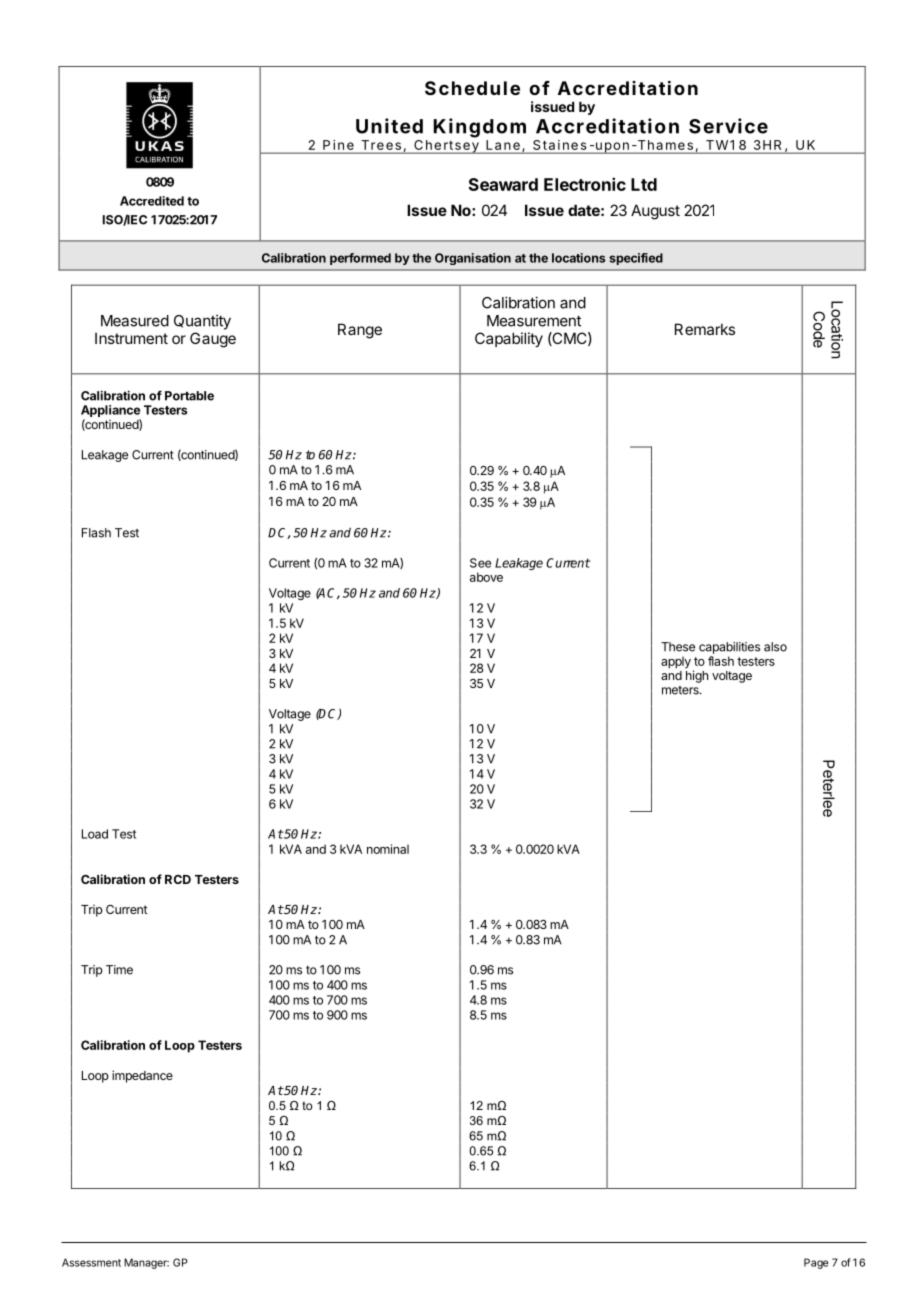 The height and width of the screenshot is (1308, 924). Describe the element at coordinates (486, 577) in the screenshot. I see `above` at that location.
